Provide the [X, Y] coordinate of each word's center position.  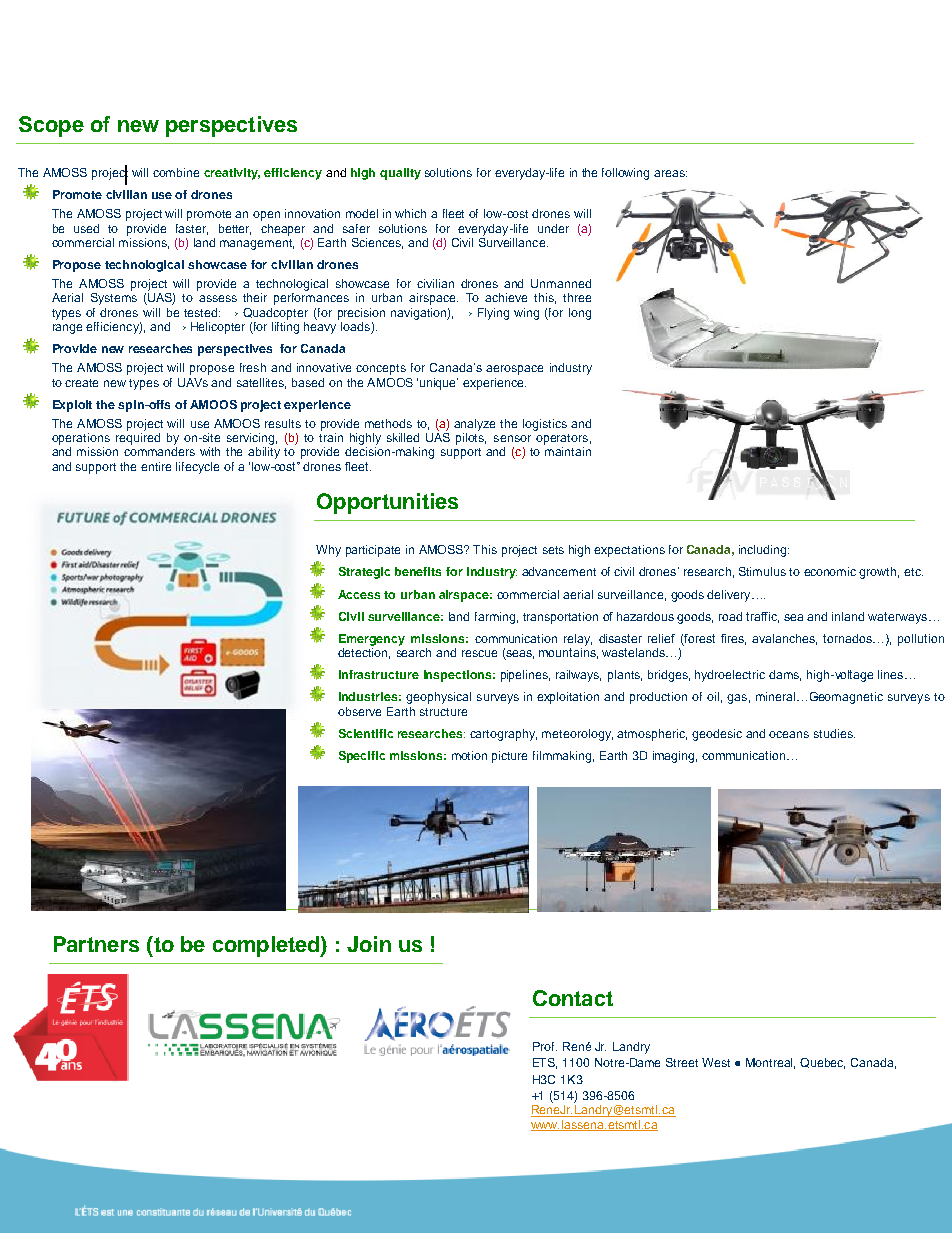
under [553, 228]
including [764, 551]
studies [834, 733]
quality [400, 174]
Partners [96, 944]
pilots [471, 439]
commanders [159, 451]
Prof [545, 1046]
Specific [362, 757]
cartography [503, 735]
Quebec [822, 1063]
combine [176, 172]
